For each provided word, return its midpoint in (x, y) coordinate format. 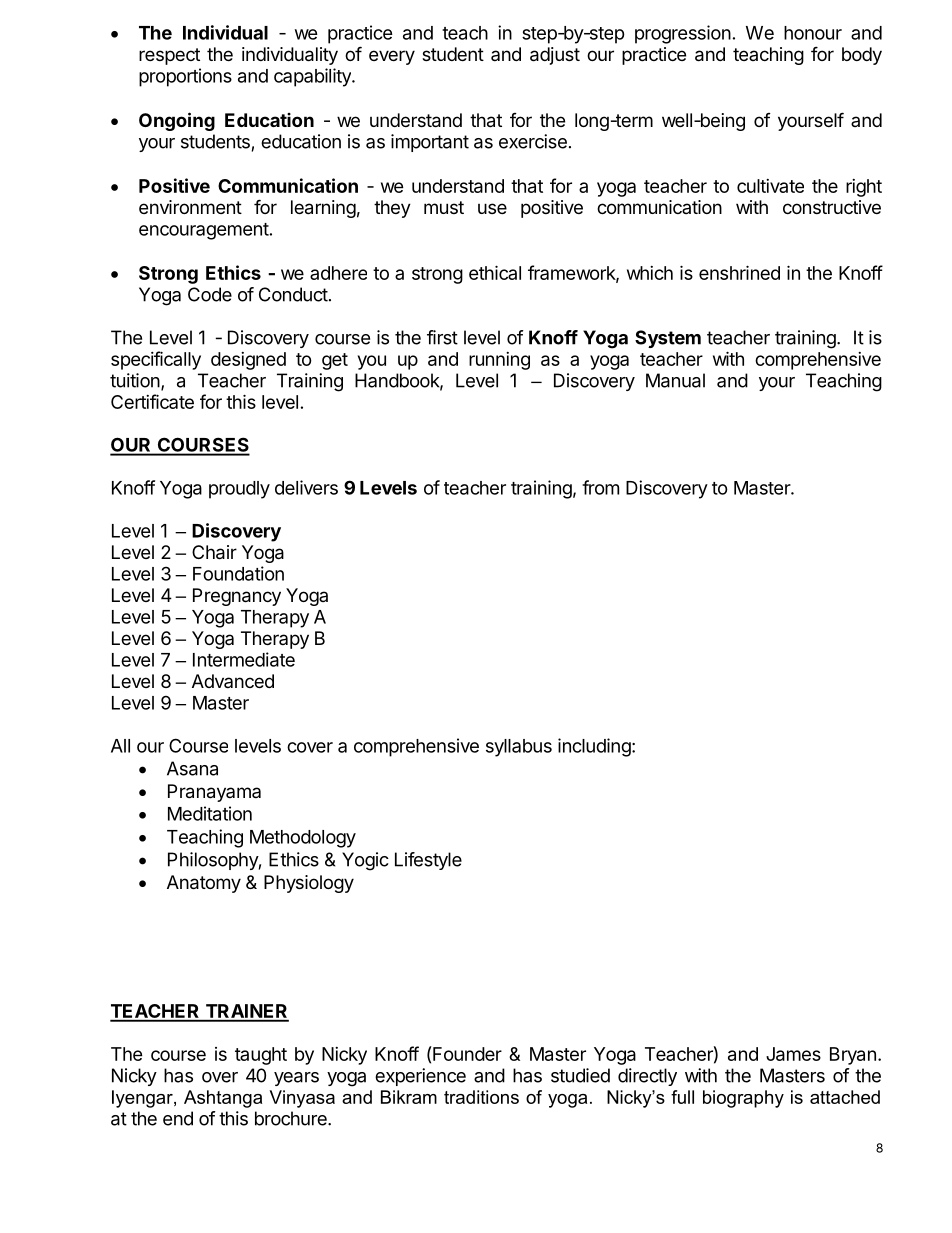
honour (813, 33)
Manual (675, 380)
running (499, 361)
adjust (555, 56)
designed (248, 361)
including (594, 747)
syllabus (519, 748)
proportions (185, 77)
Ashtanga (223, 1099)
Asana (192, 768)
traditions (481, 1097)
